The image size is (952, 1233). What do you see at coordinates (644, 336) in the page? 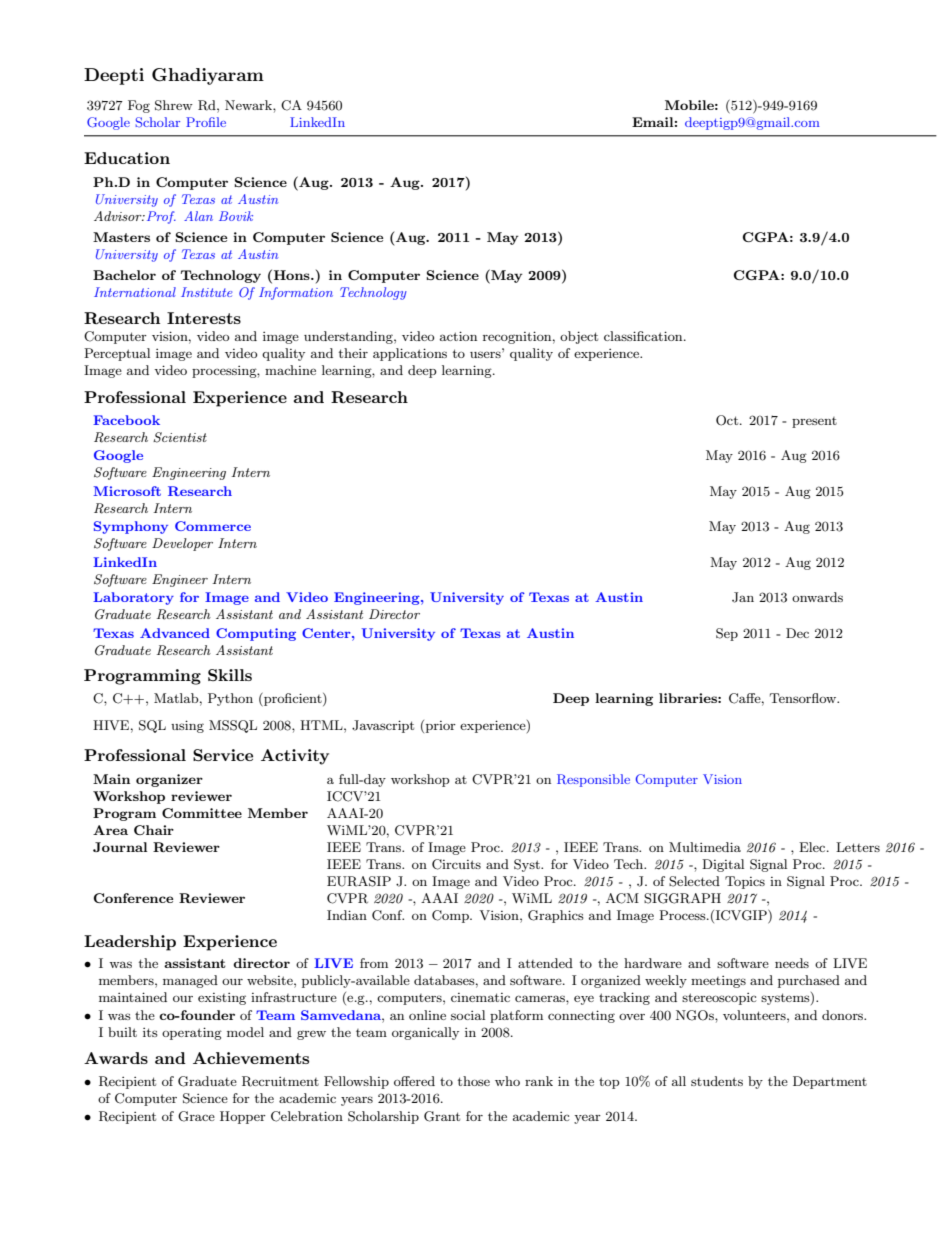
I see `classification` at bounding box center [644, 336].
